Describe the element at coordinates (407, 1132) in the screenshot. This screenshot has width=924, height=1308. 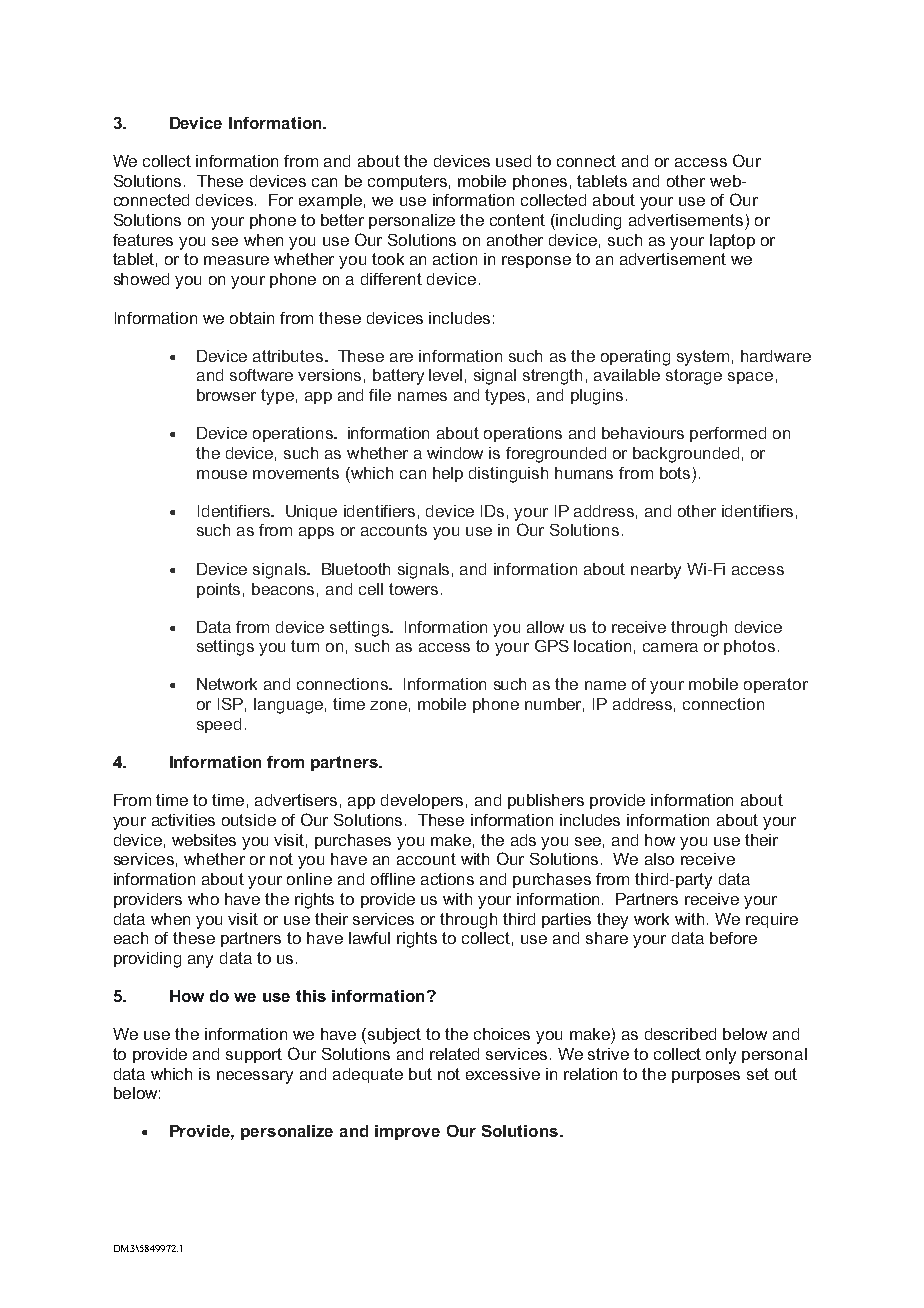
I see `improve` at that location.
